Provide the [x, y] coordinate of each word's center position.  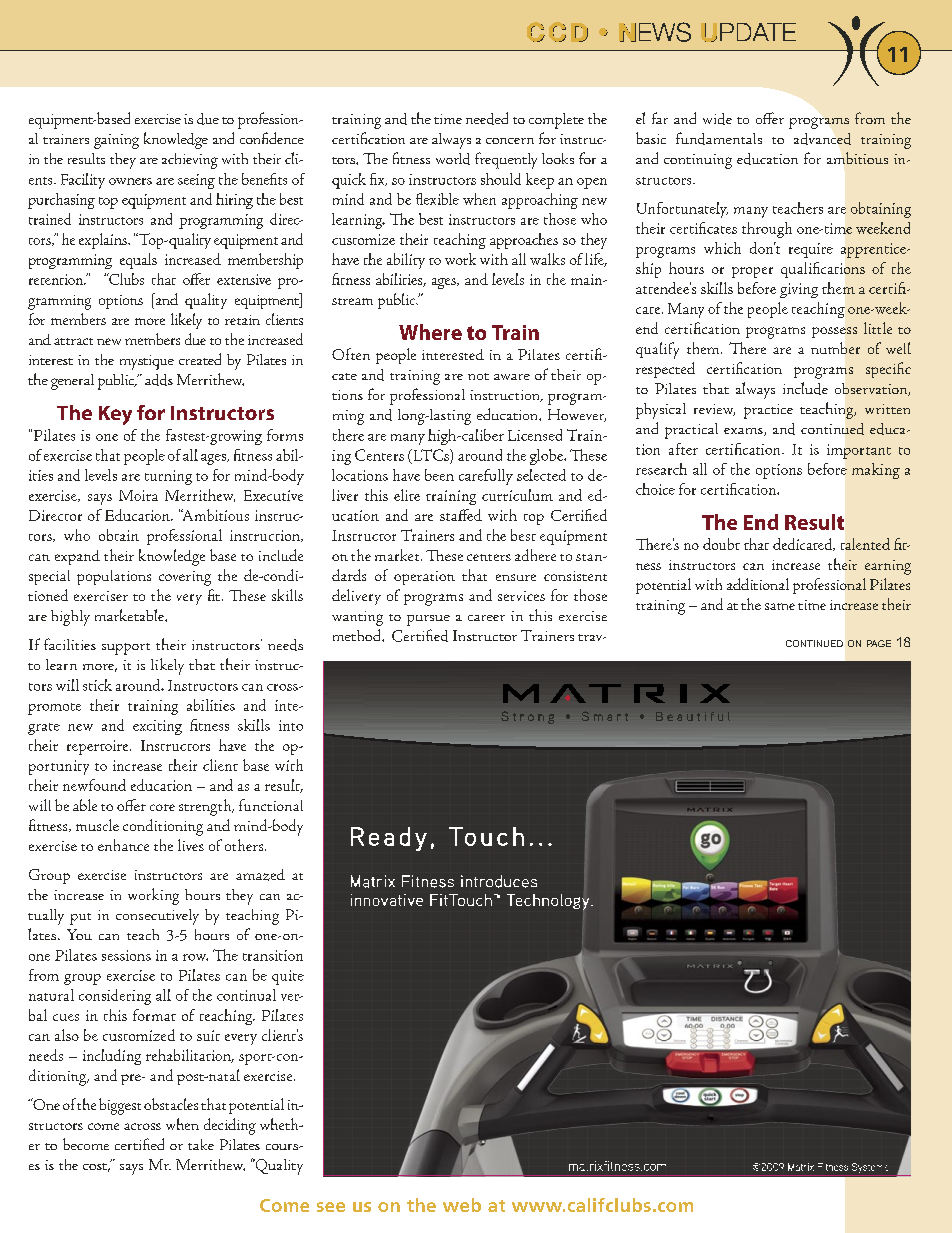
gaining [116, 141]
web [462, 1205]
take [201, 1144]
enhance [123, 845]
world [453, 159]
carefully [486, 477]
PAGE [879, 643]
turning [168, 477]
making [876, 471]
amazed [260, 875]
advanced [822, 139]
